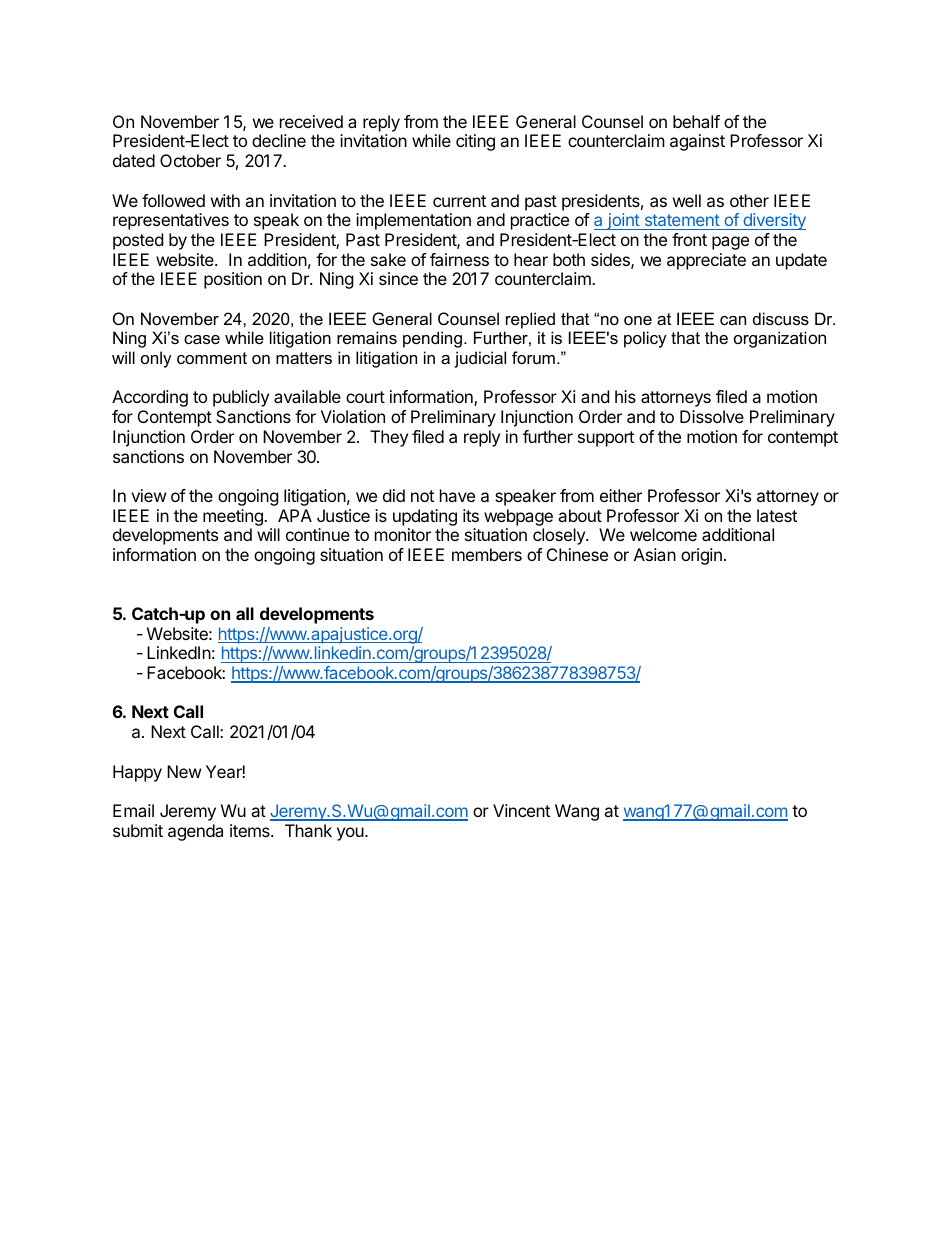 The height and width of the screenshot is (1233, 952). Describe the element at coordinates (190, 160) in the screenshot. I see `October` at that location.
